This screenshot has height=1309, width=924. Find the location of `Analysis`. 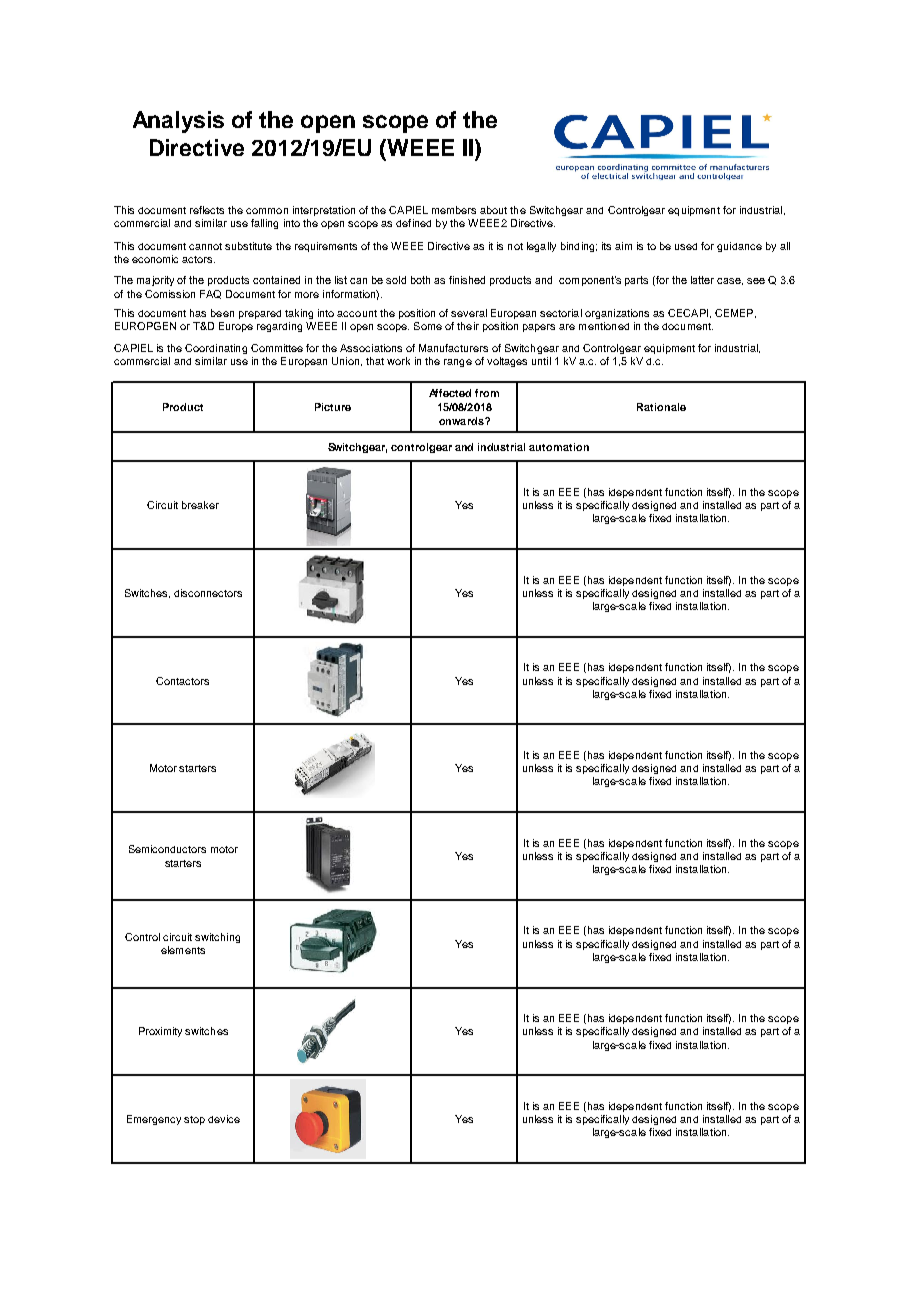

Analysis is located at coordinates (178, 122).
